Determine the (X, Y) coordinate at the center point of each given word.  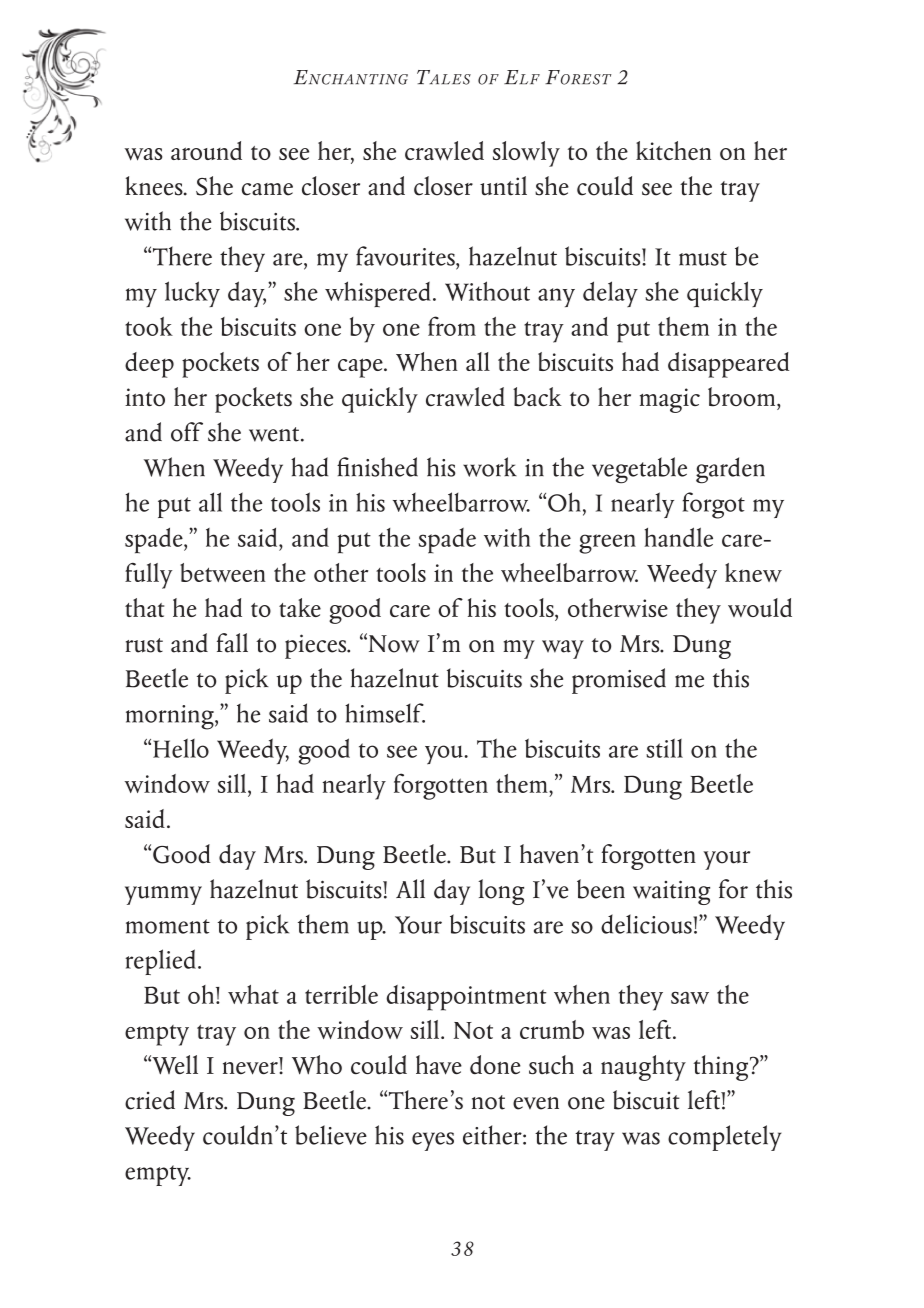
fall (232, 643)
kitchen (673, 150)
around (206, 150)
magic (670, 400)
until (503, 186)
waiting (671, 892)
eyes (433, 1141)
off (187, 432)
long (501, 892)
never (251, 1068)
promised (619, 681)
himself (385, 713)
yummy (163, 895)
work (490, 467)
